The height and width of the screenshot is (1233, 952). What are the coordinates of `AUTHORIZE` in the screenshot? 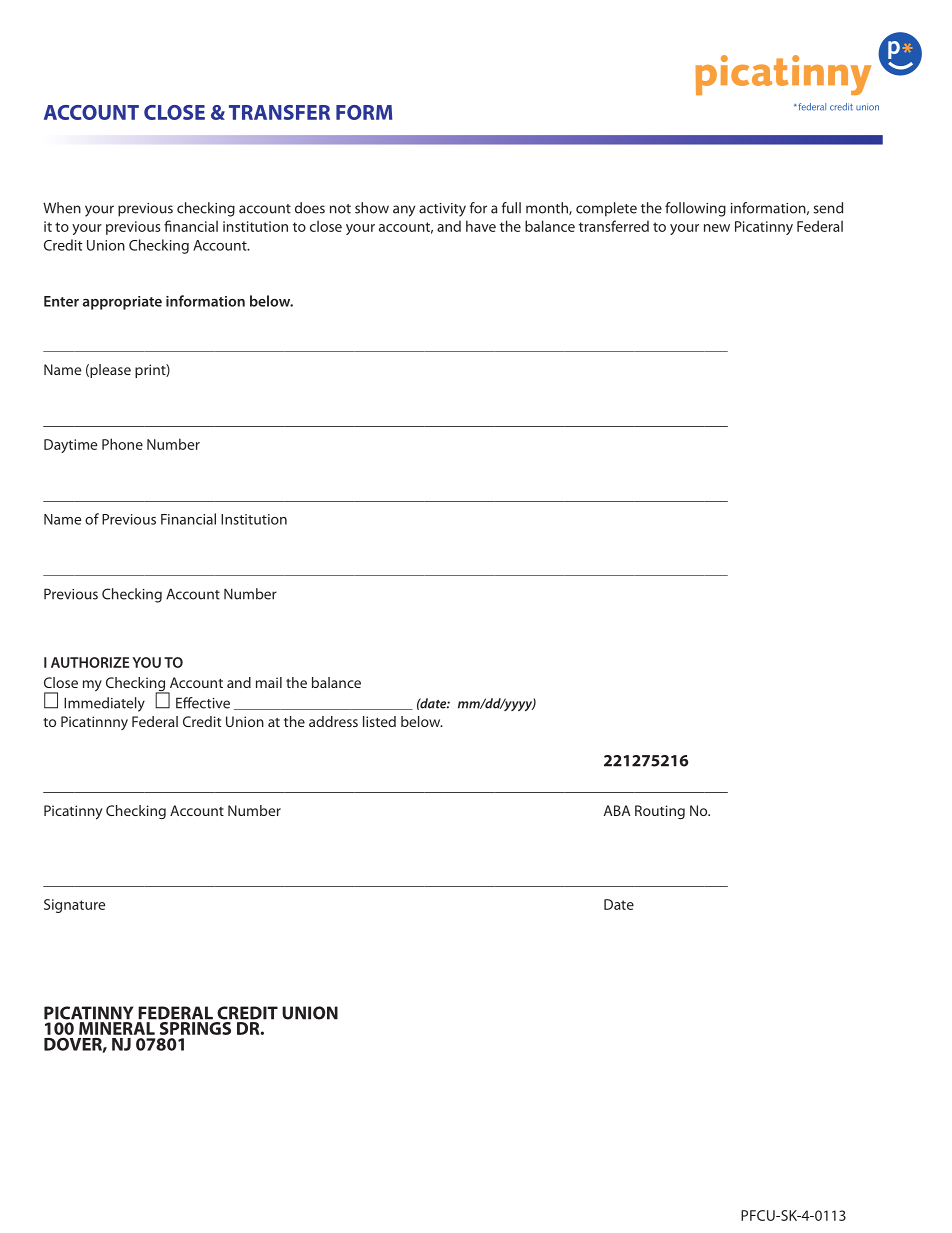 It's located at (90, 662).
